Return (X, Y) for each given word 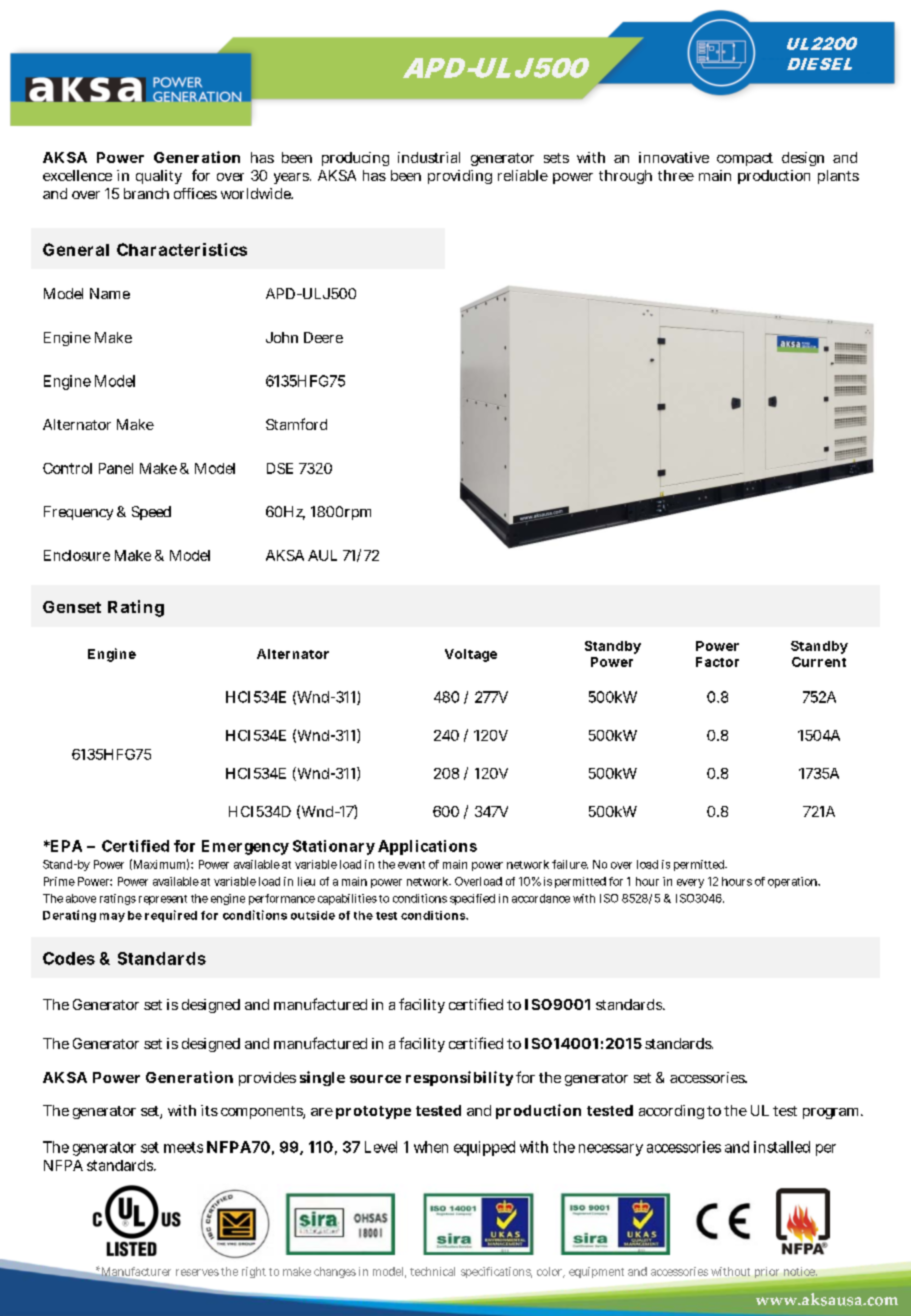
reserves (197, 1272)
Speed (151, 513)
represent (163, 900)
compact (745, 159)
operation (794, 882)
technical (432, 1271)
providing (460, 177)
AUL (322, 555)
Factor (717, 662)
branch (146, 193)
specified (472, 899)
